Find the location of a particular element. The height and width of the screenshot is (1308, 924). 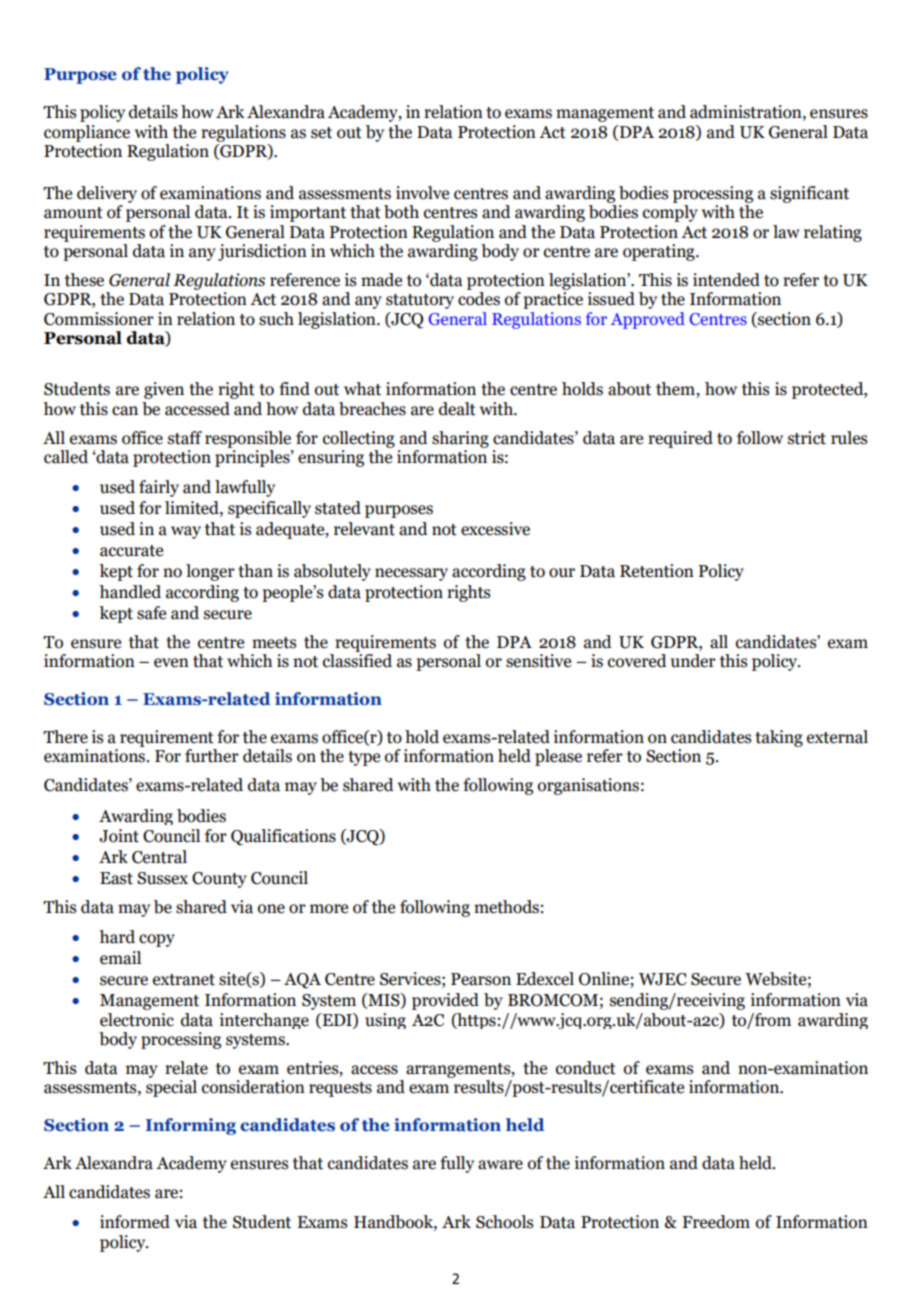

strict is located at coordinates (807, 438).
